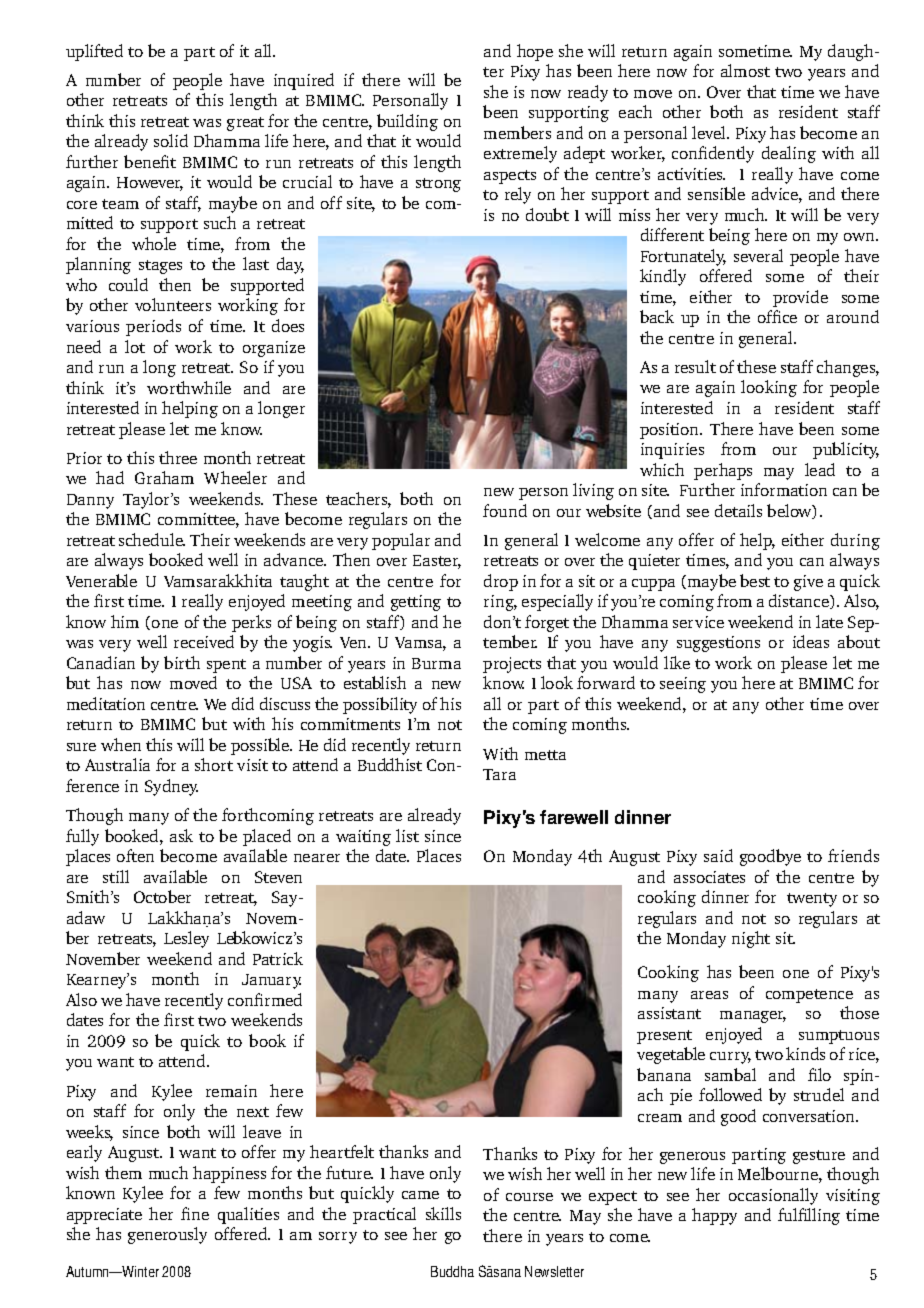  What do you see at coordinates (171, 140) in the page?
I see `solid` at bounding box center [171, 140].
